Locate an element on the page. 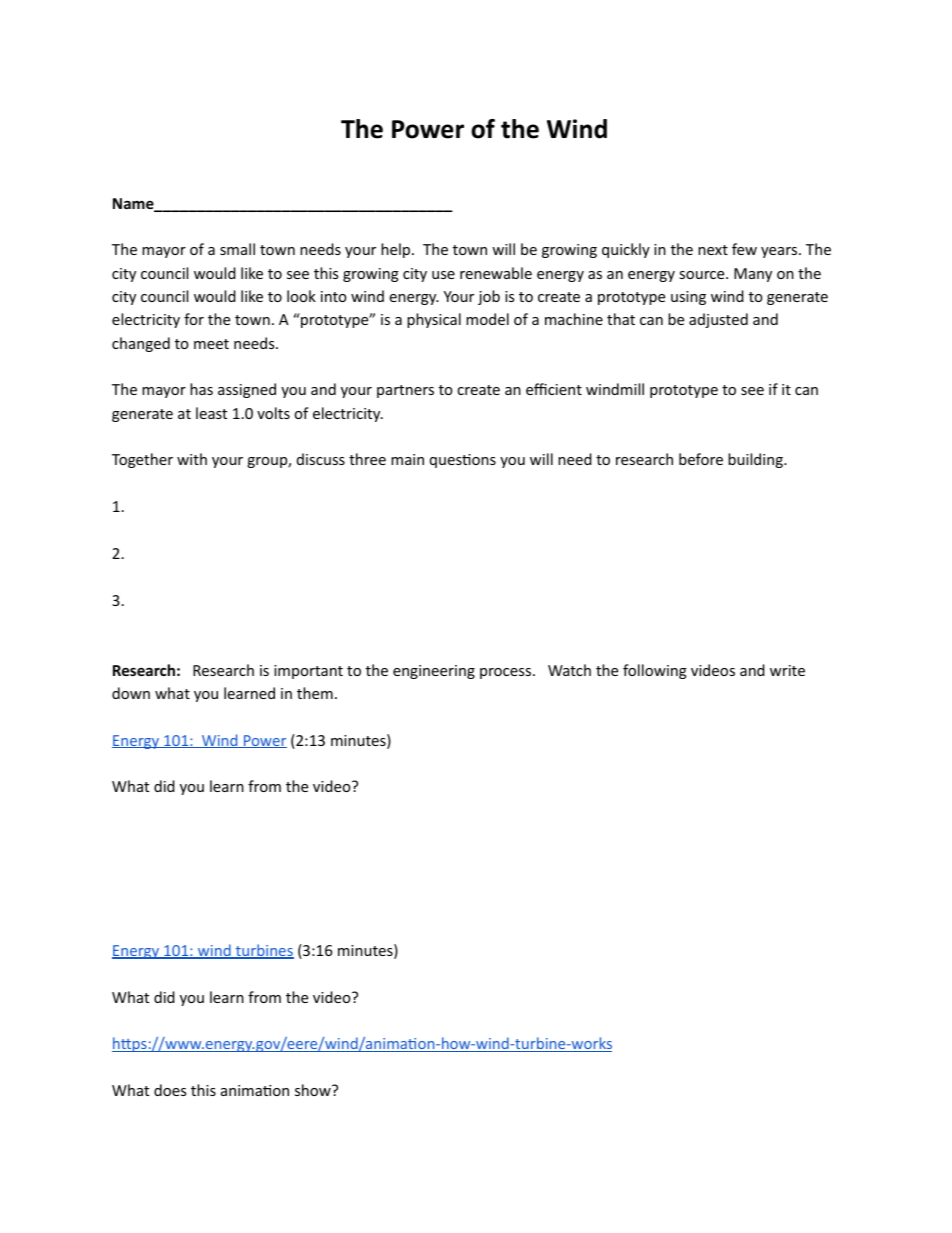 The width and height of the document is (952, 1233). with is located at coordinates (192, 459).
